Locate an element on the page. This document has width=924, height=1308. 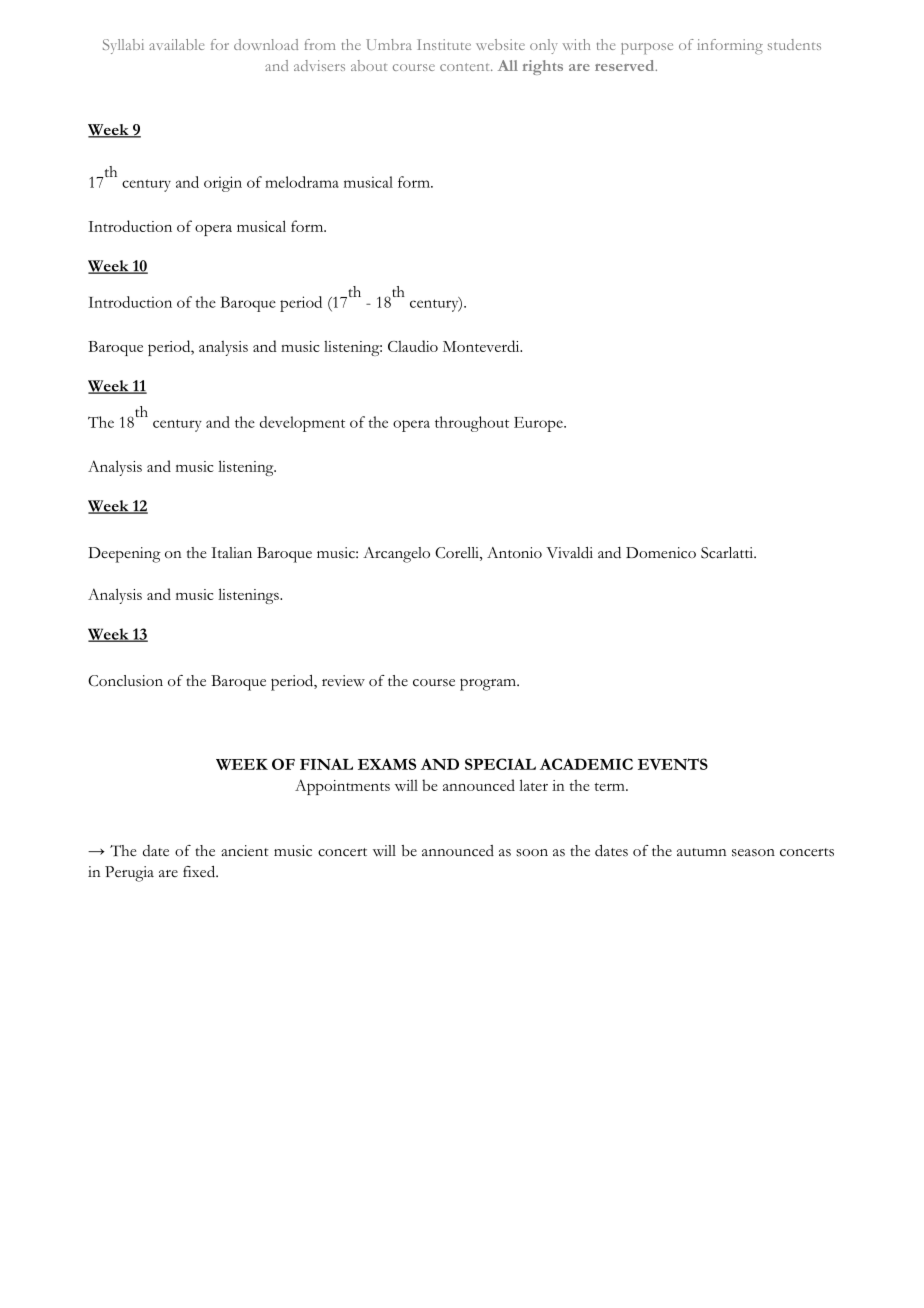
development is located at coordinates (302, 424).
